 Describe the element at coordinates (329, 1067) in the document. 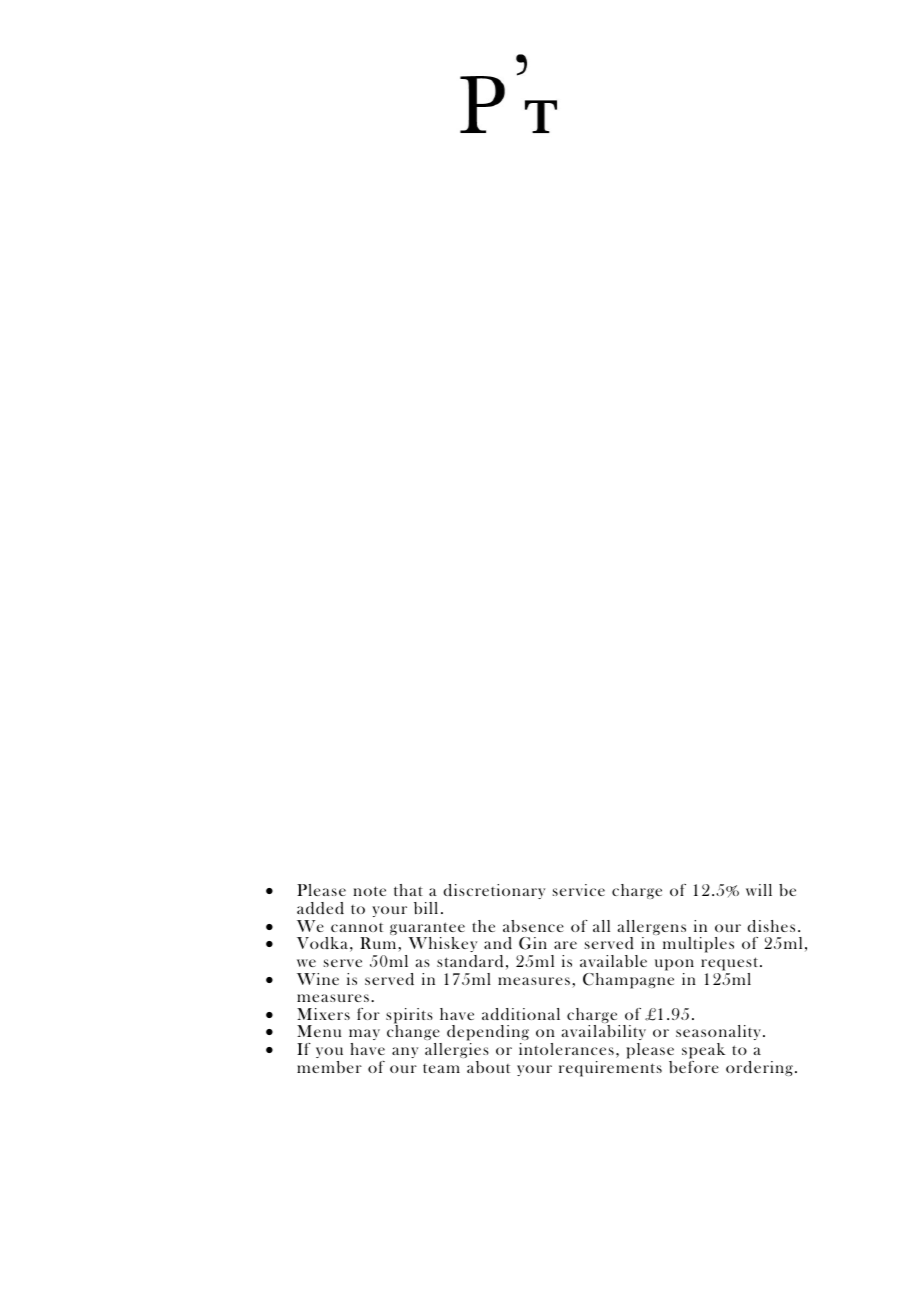

I see `member` at that location.
